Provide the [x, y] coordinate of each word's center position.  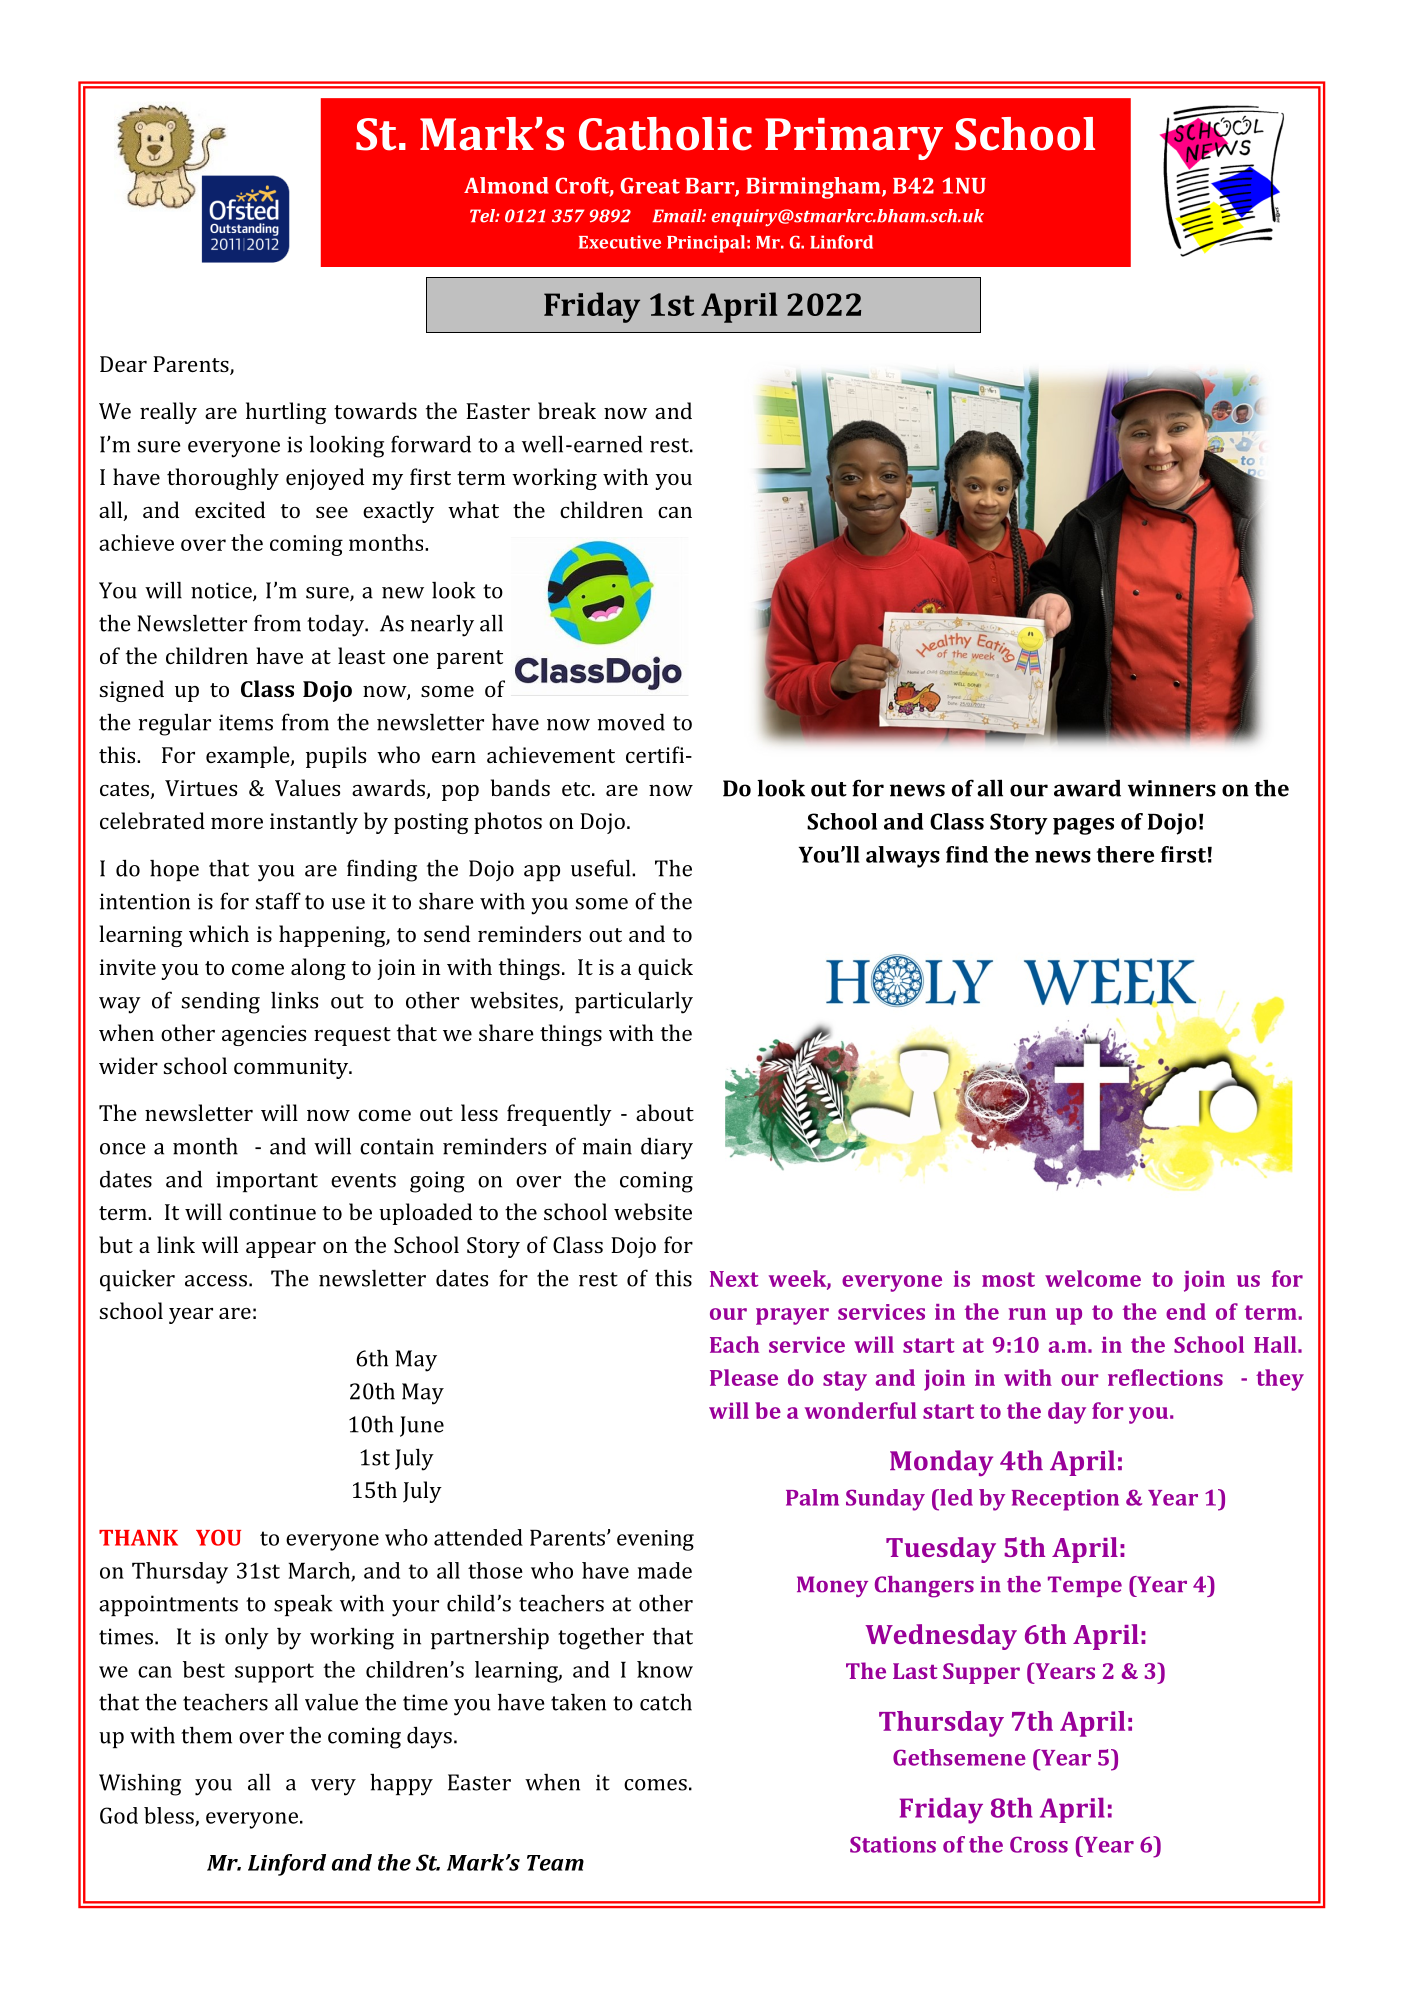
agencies [264, 1035]
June [422, 1426]
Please [744, 1377]
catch [666, 1702]
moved [631, 722]
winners [1172, 788]
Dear [123, 364]
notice [222, 591]
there [1125, 854]
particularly [634, 1003]
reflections [1165, 1377]
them [206, 1735]
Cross [1039, 1844]
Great [650, 185]
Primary [854, 139]
